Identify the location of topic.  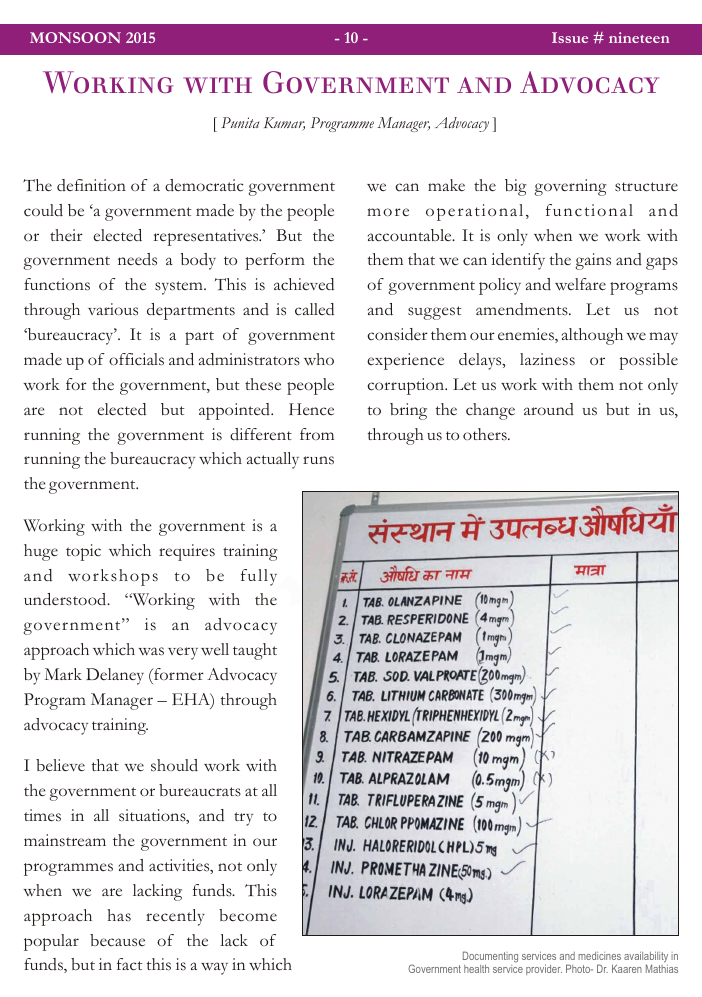
(83, 552).
